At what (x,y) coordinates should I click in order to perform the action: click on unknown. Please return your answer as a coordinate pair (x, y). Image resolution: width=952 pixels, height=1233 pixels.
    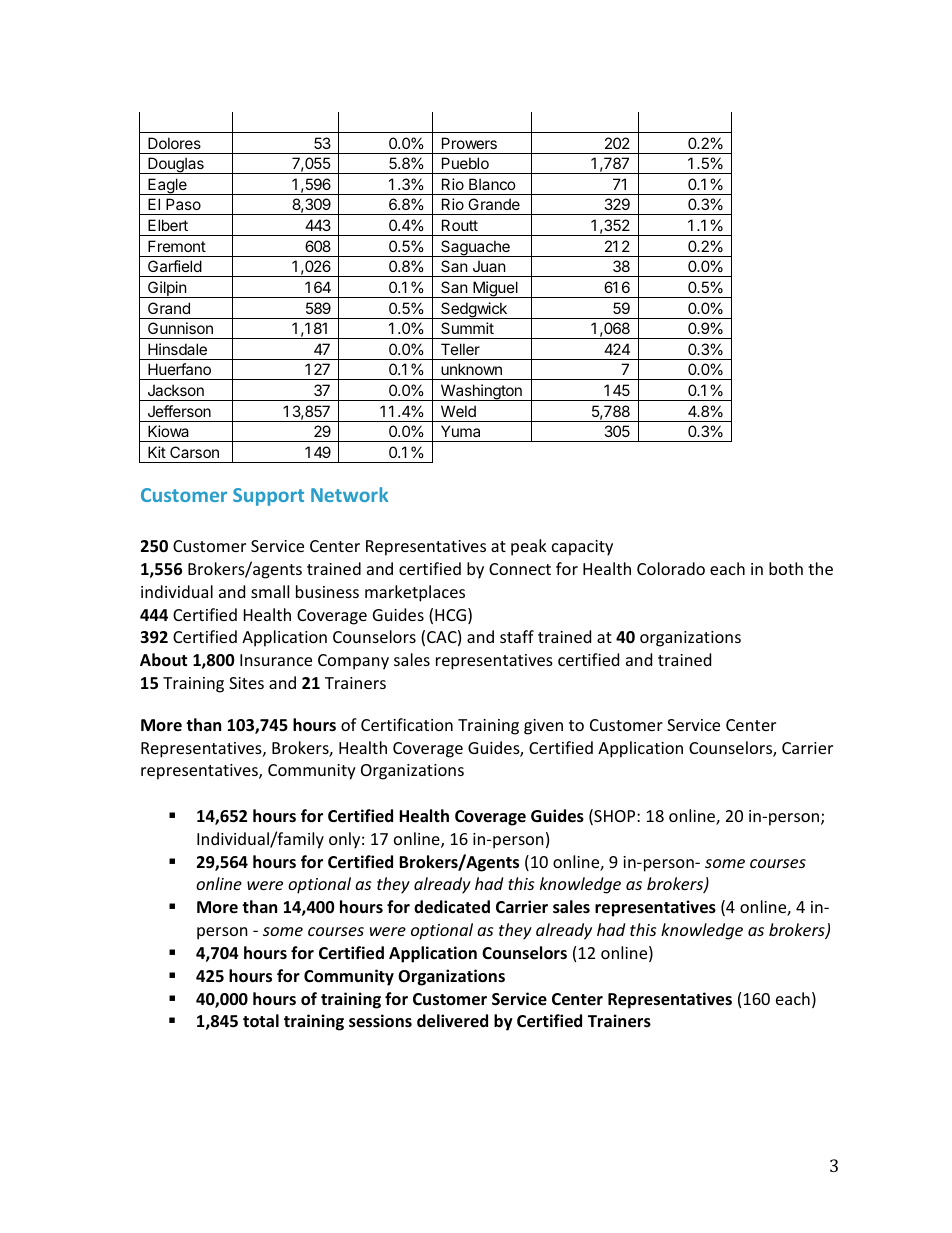
    Looking at the image, I should click on (471, 369).
